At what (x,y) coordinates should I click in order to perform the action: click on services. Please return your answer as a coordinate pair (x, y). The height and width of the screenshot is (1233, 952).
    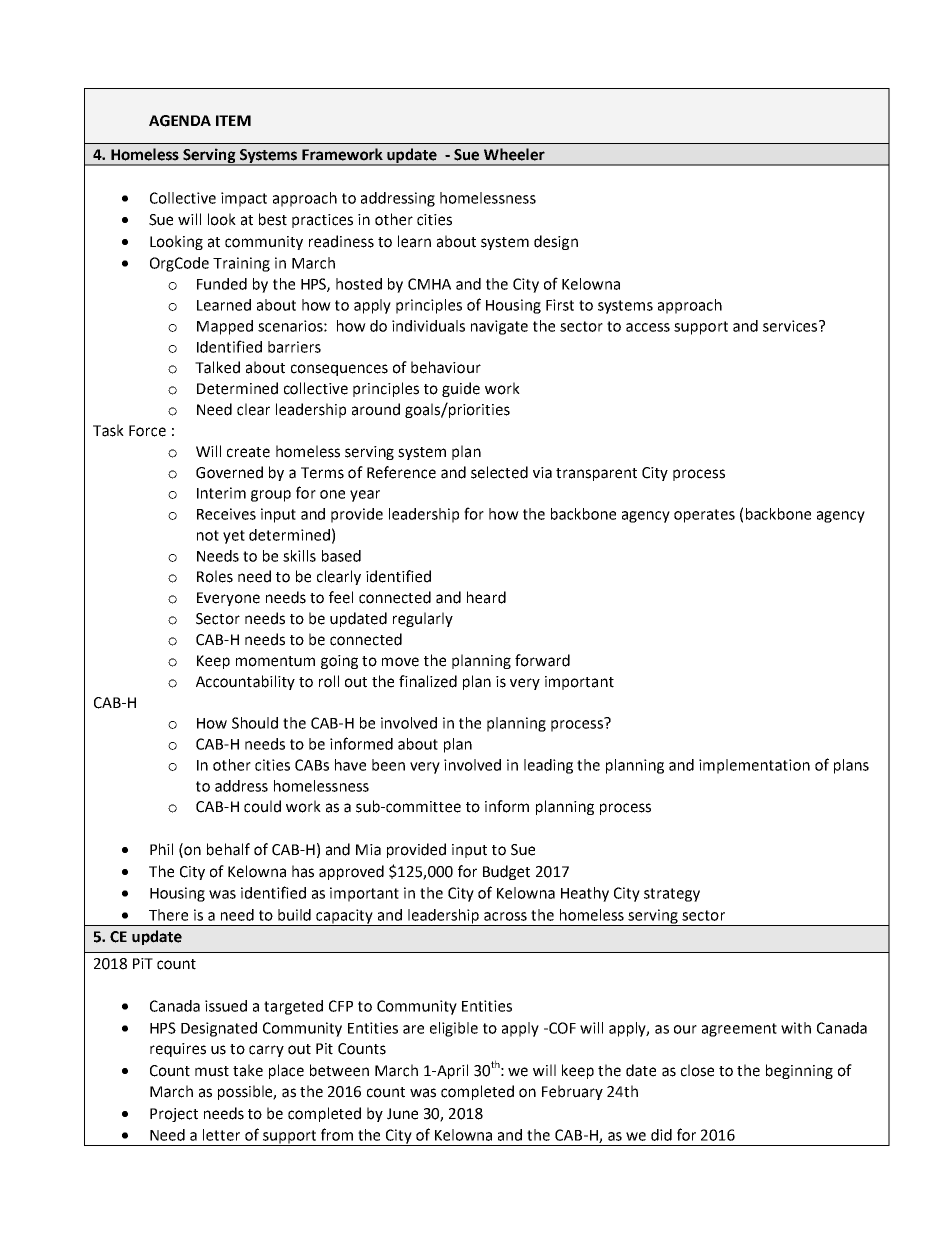
    Looking at the image, I should click on (790, 326).
